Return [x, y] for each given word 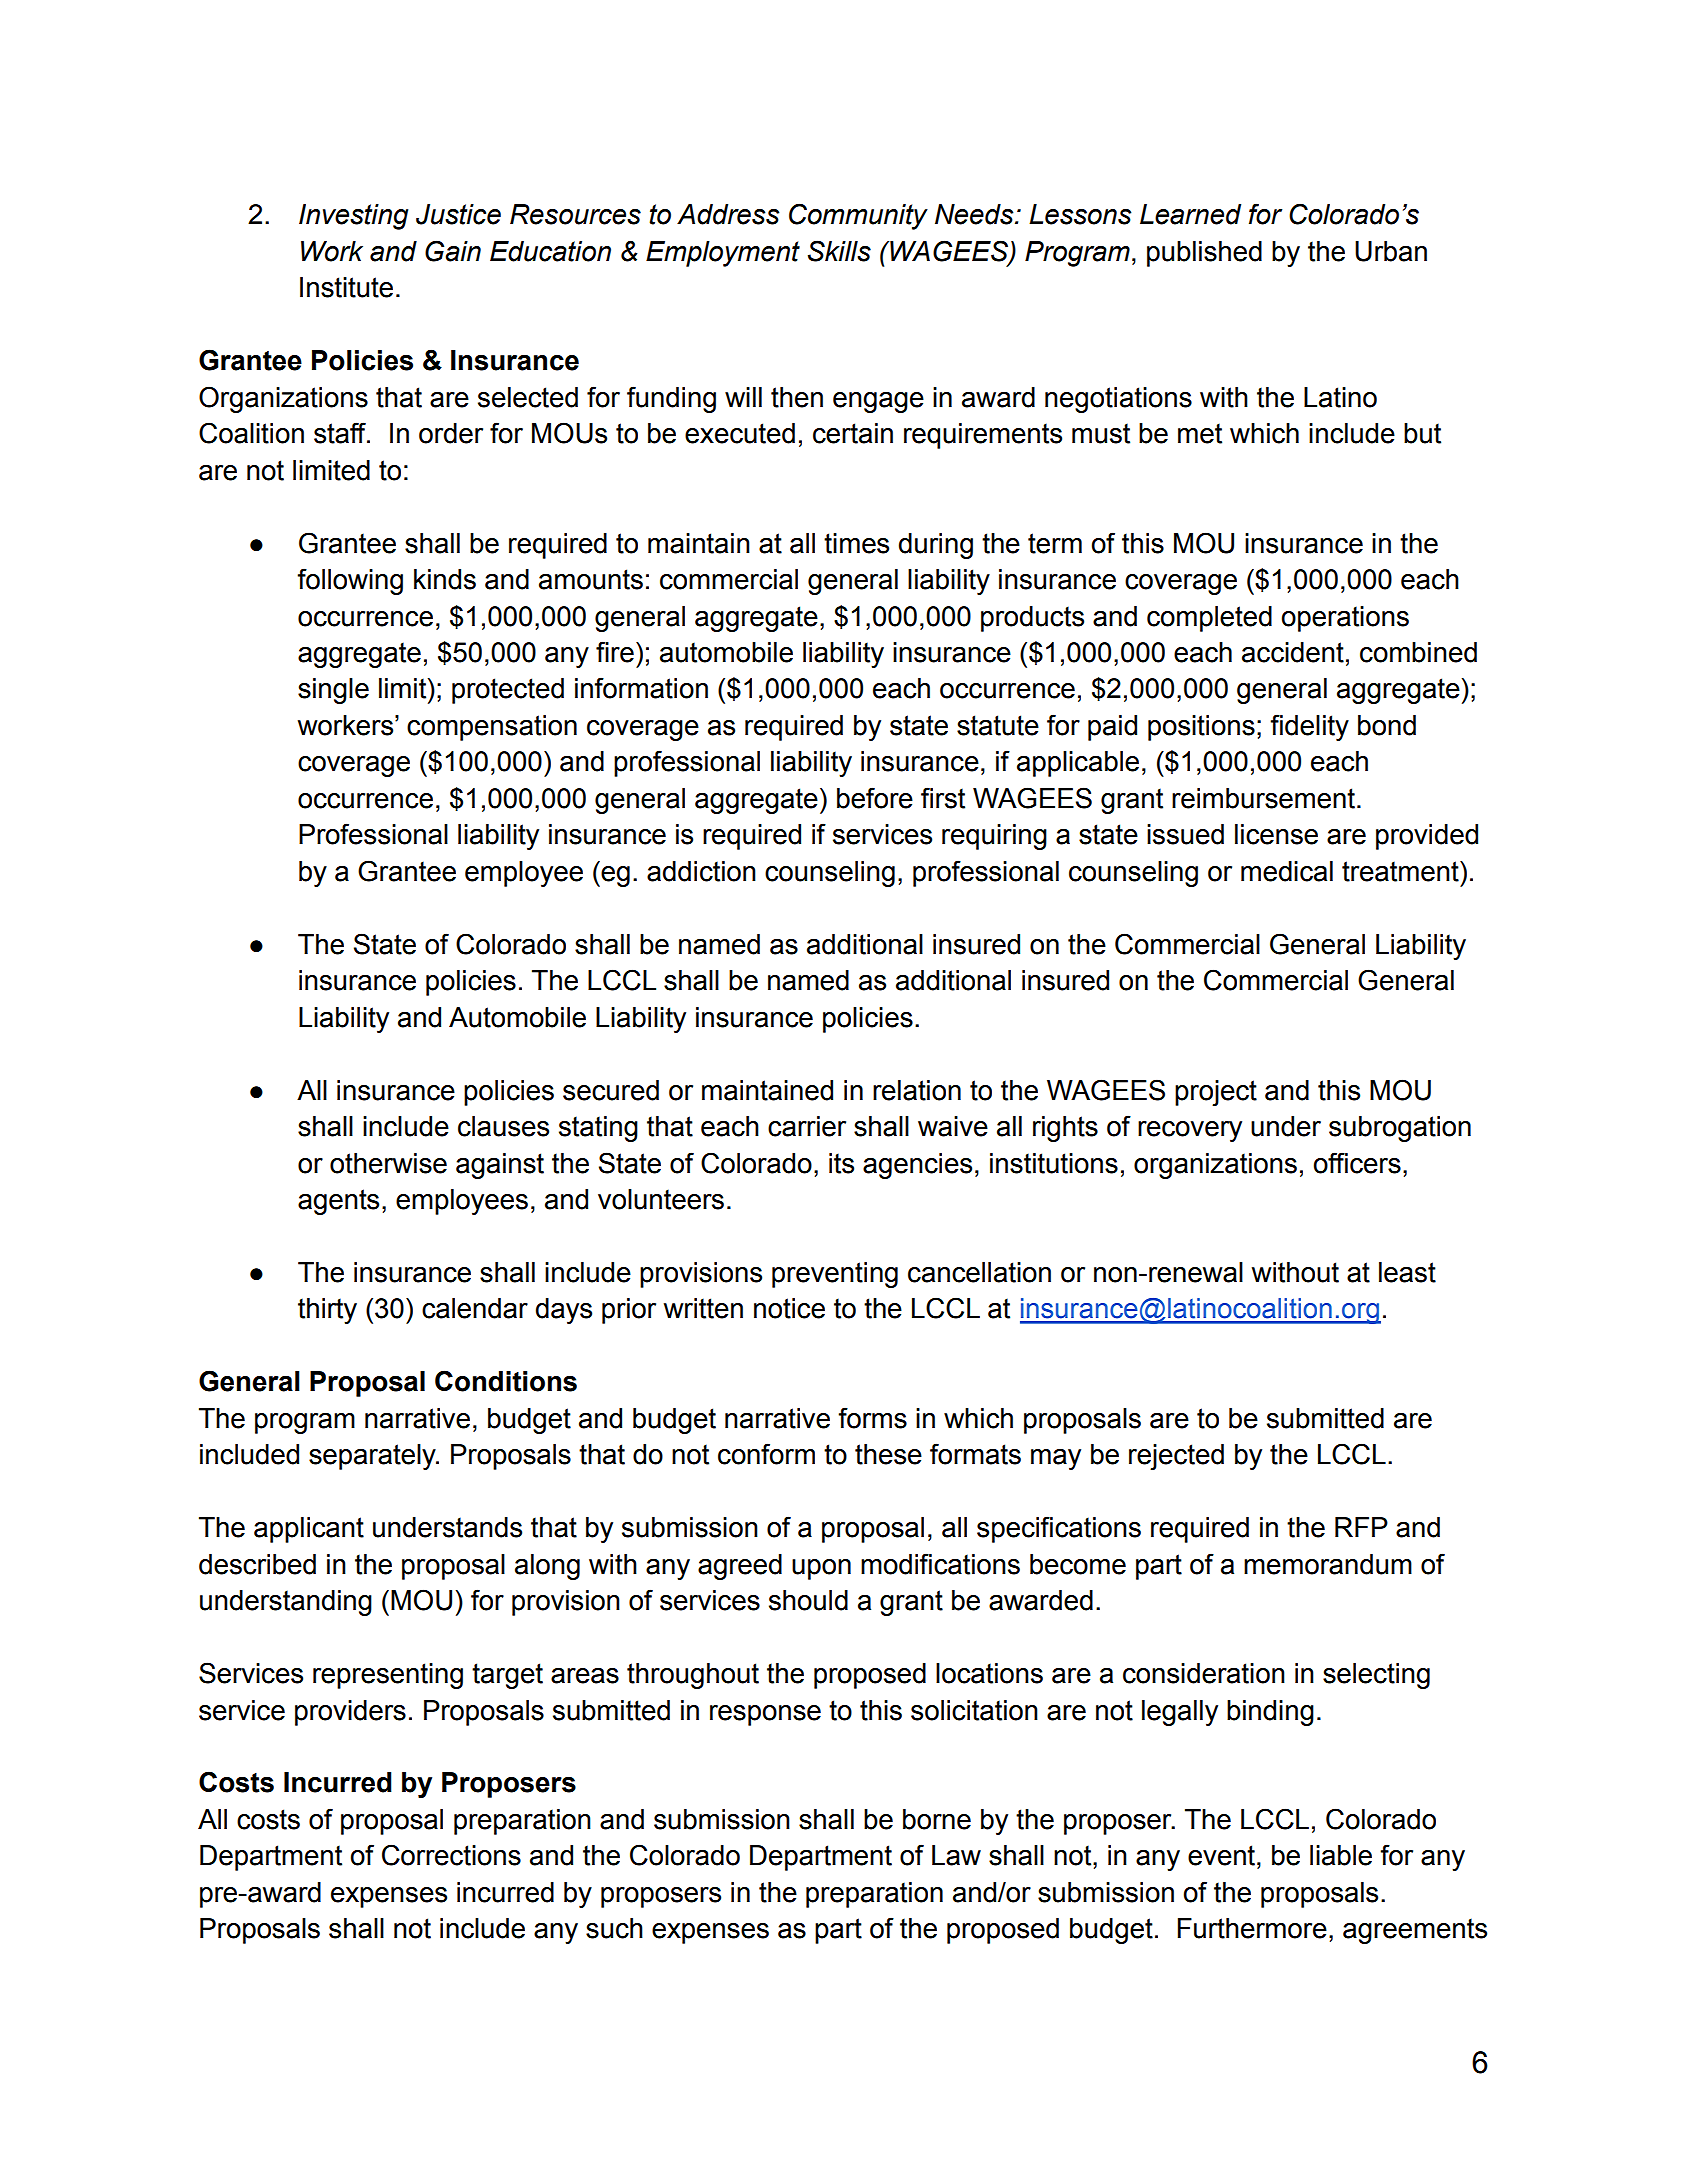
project [1216, 1093]
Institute [346, 287]
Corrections [451, 1855]
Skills [839, 251]
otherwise [388, 1163]
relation [917, 1090]
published [1204, 254]
